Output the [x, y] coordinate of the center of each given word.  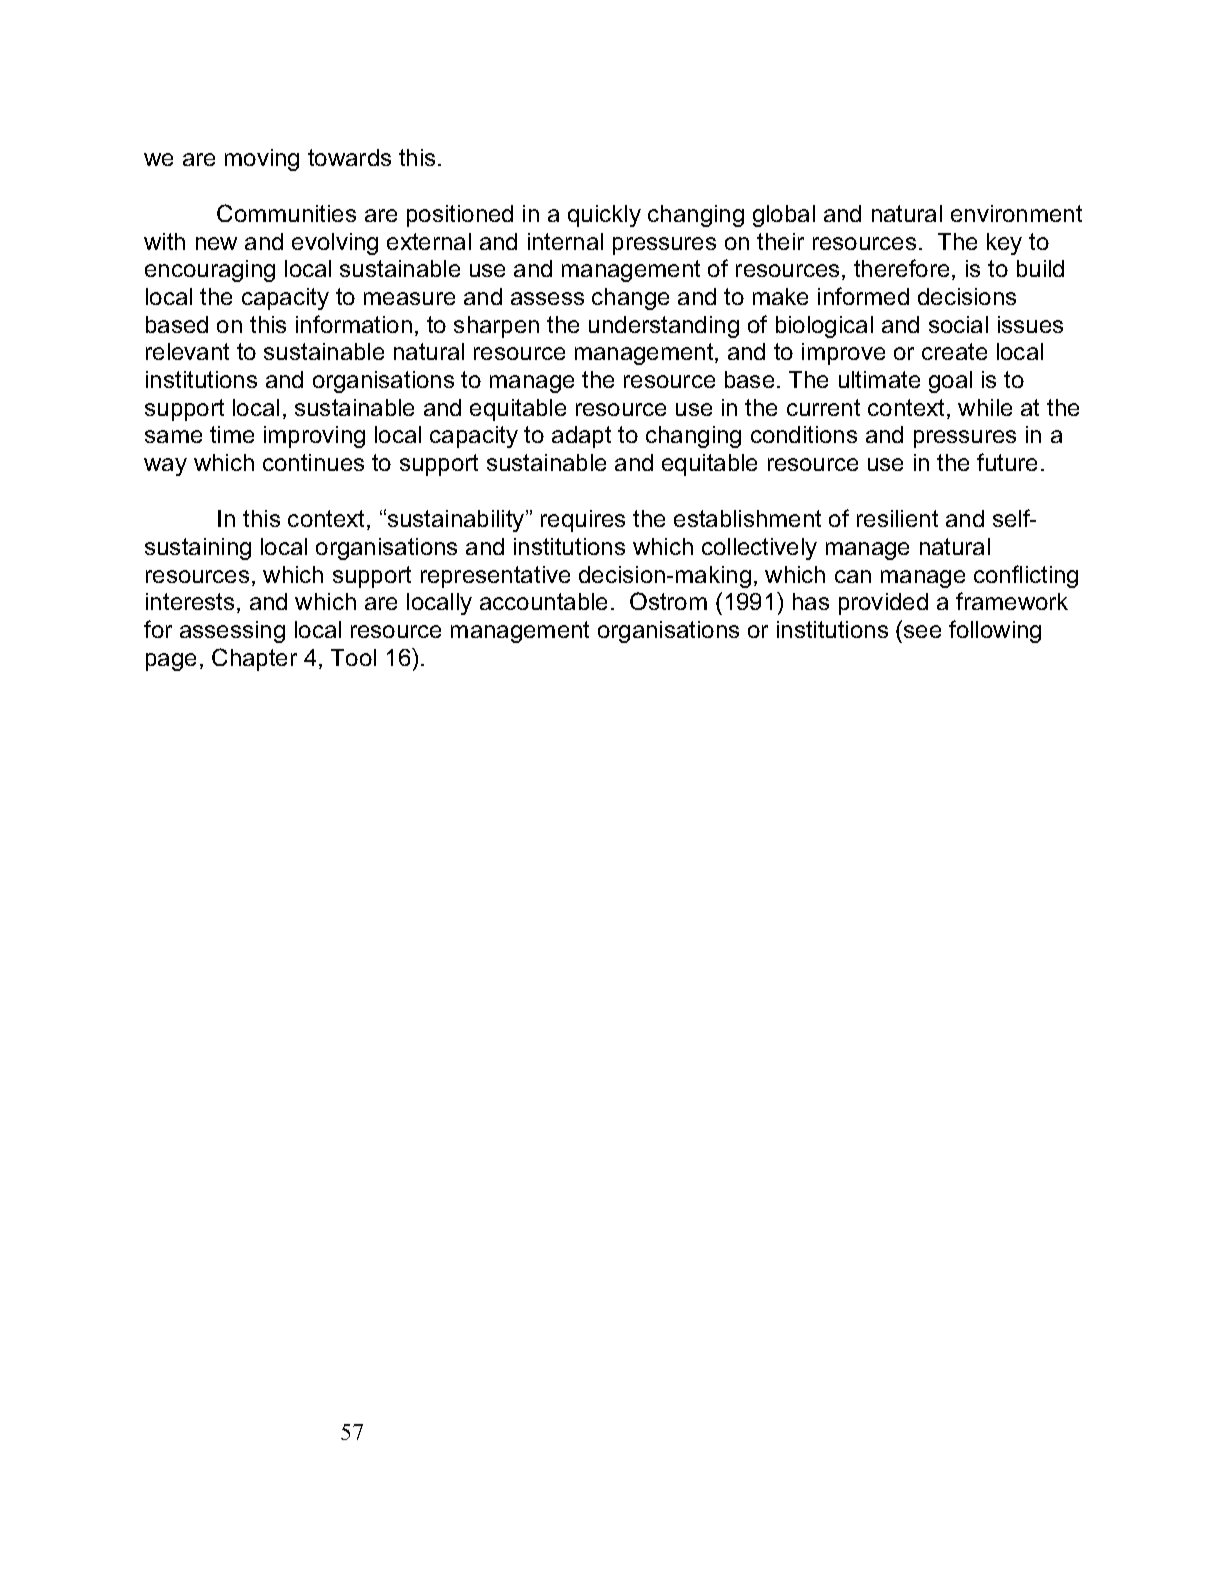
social [958, 324]
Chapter [254, 659]
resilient [897, 518]
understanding [664, 327]
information [354, 324]
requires [583, 521]
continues [313, 462]
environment [1016, 213]
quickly [604, 216]
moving [262, 160]
